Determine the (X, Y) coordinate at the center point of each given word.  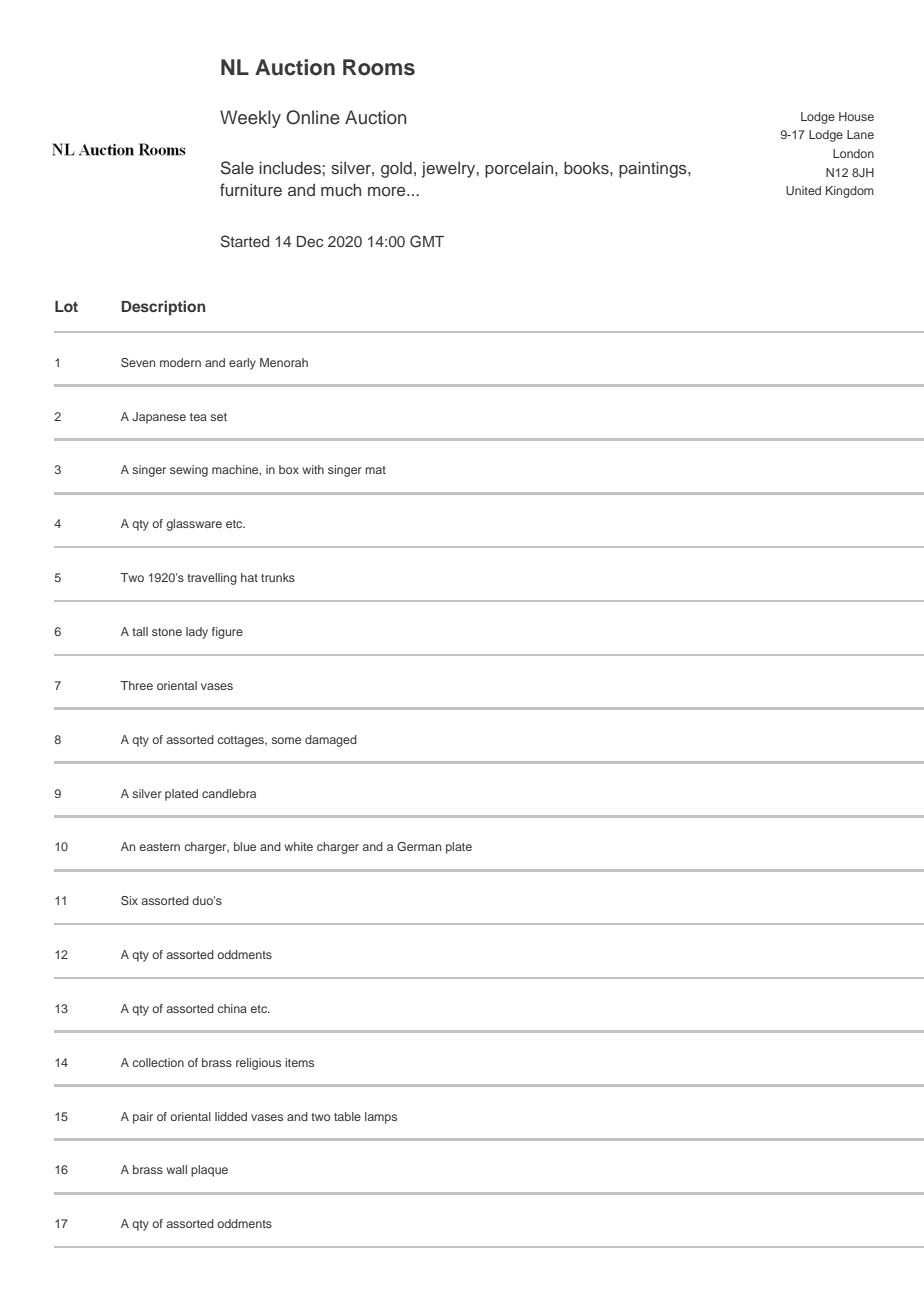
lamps (381, 1118)
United (803, 190)
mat (375, 470)
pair (143, 1118)
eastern (160, 847)
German (419, 846)
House (856, 116)
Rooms (379, 67)
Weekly (250, 119)
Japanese (159, 418)
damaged (331, 741)
